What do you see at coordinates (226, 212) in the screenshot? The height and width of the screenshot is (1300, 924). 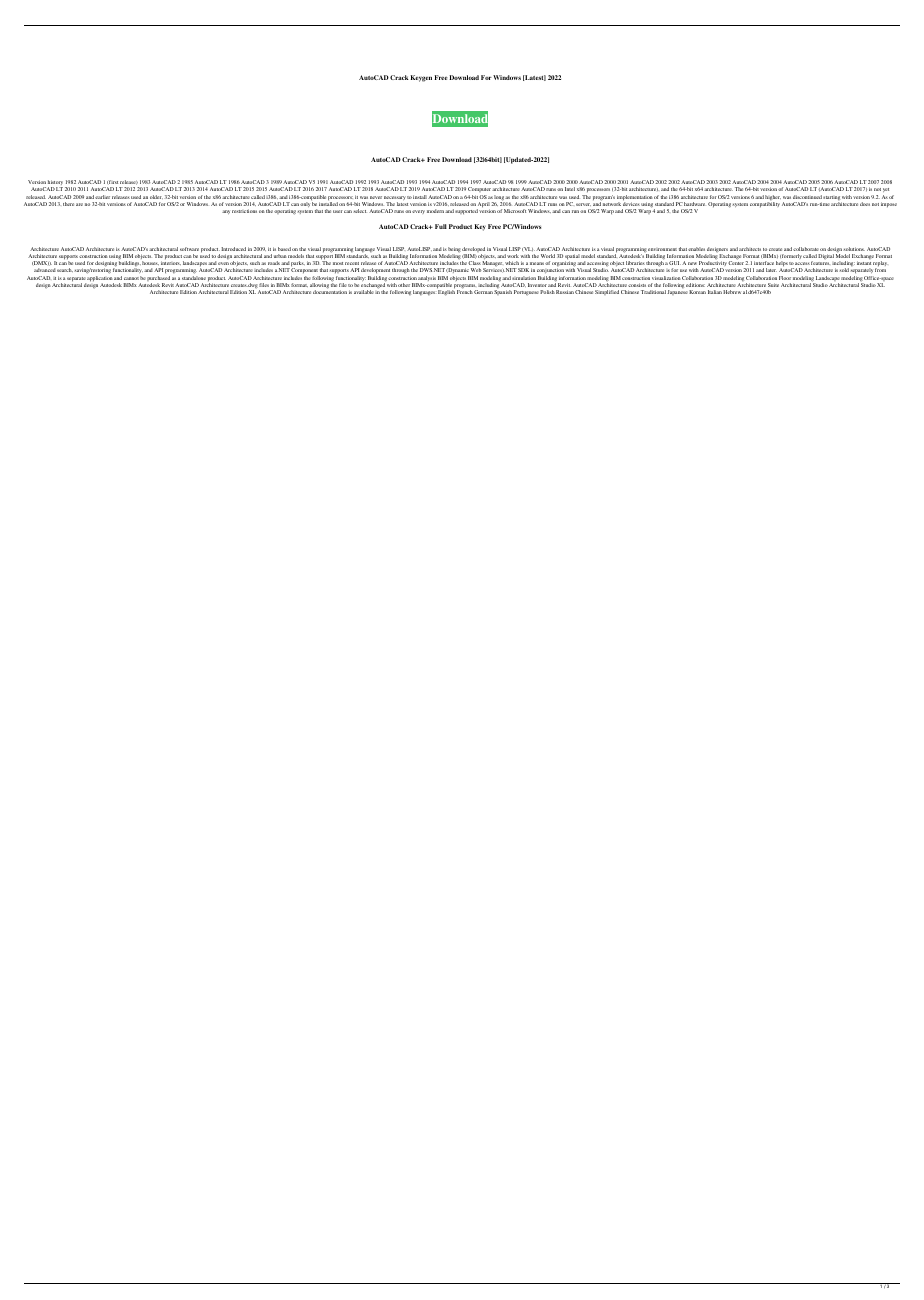 I see `any` at bounding box center [226, 212].
